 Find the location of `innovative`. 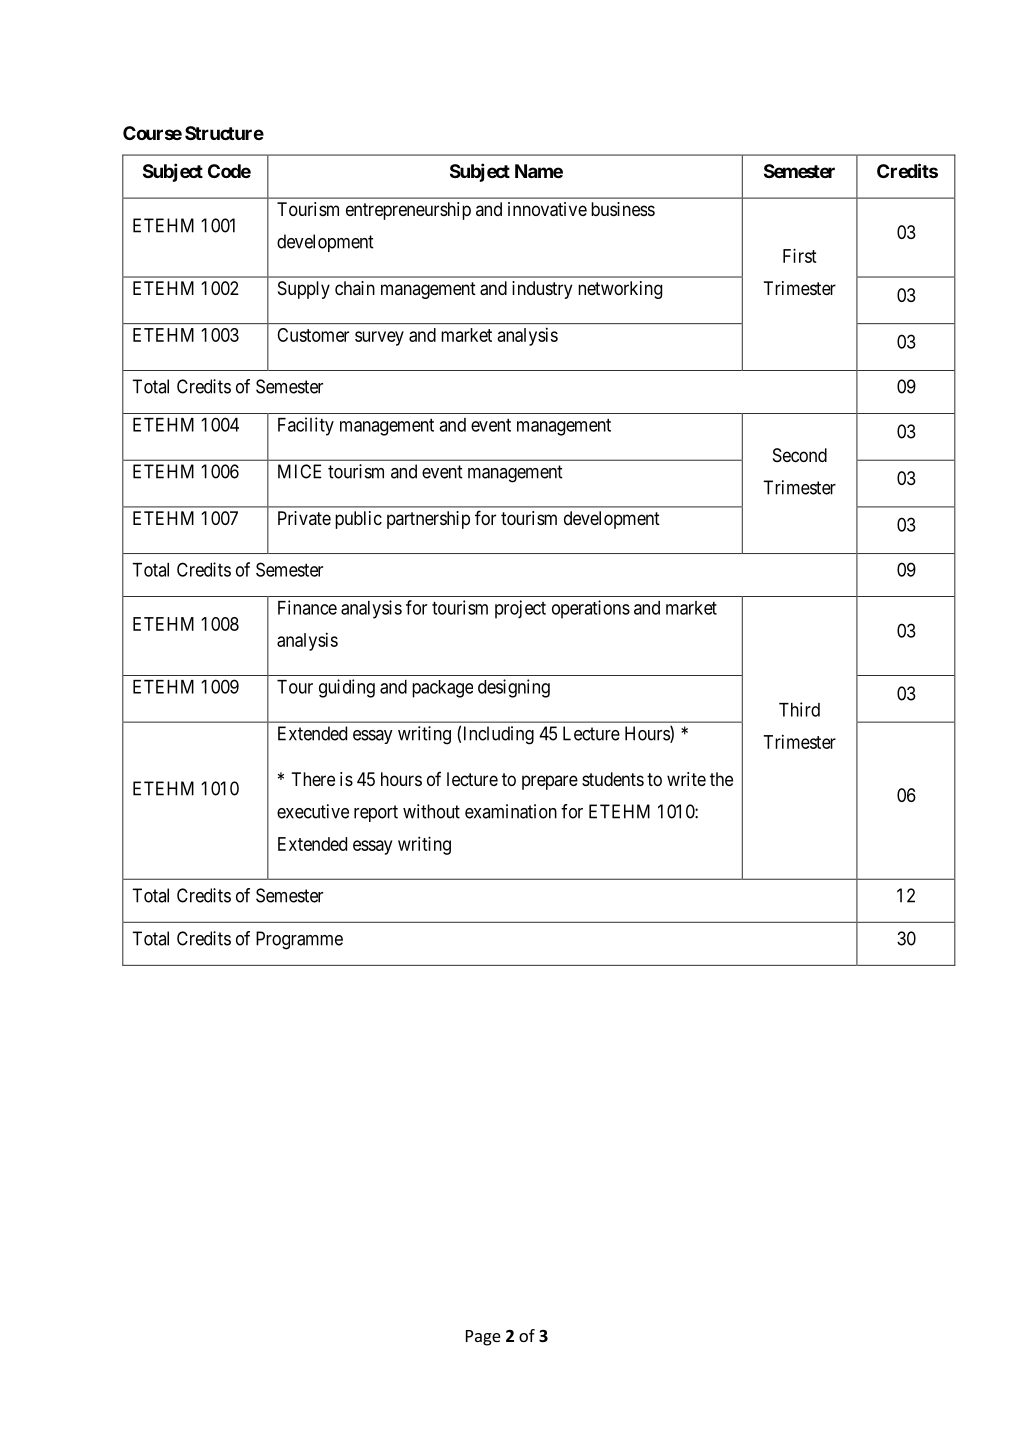

innovative is located at coordinates (547, 209).
